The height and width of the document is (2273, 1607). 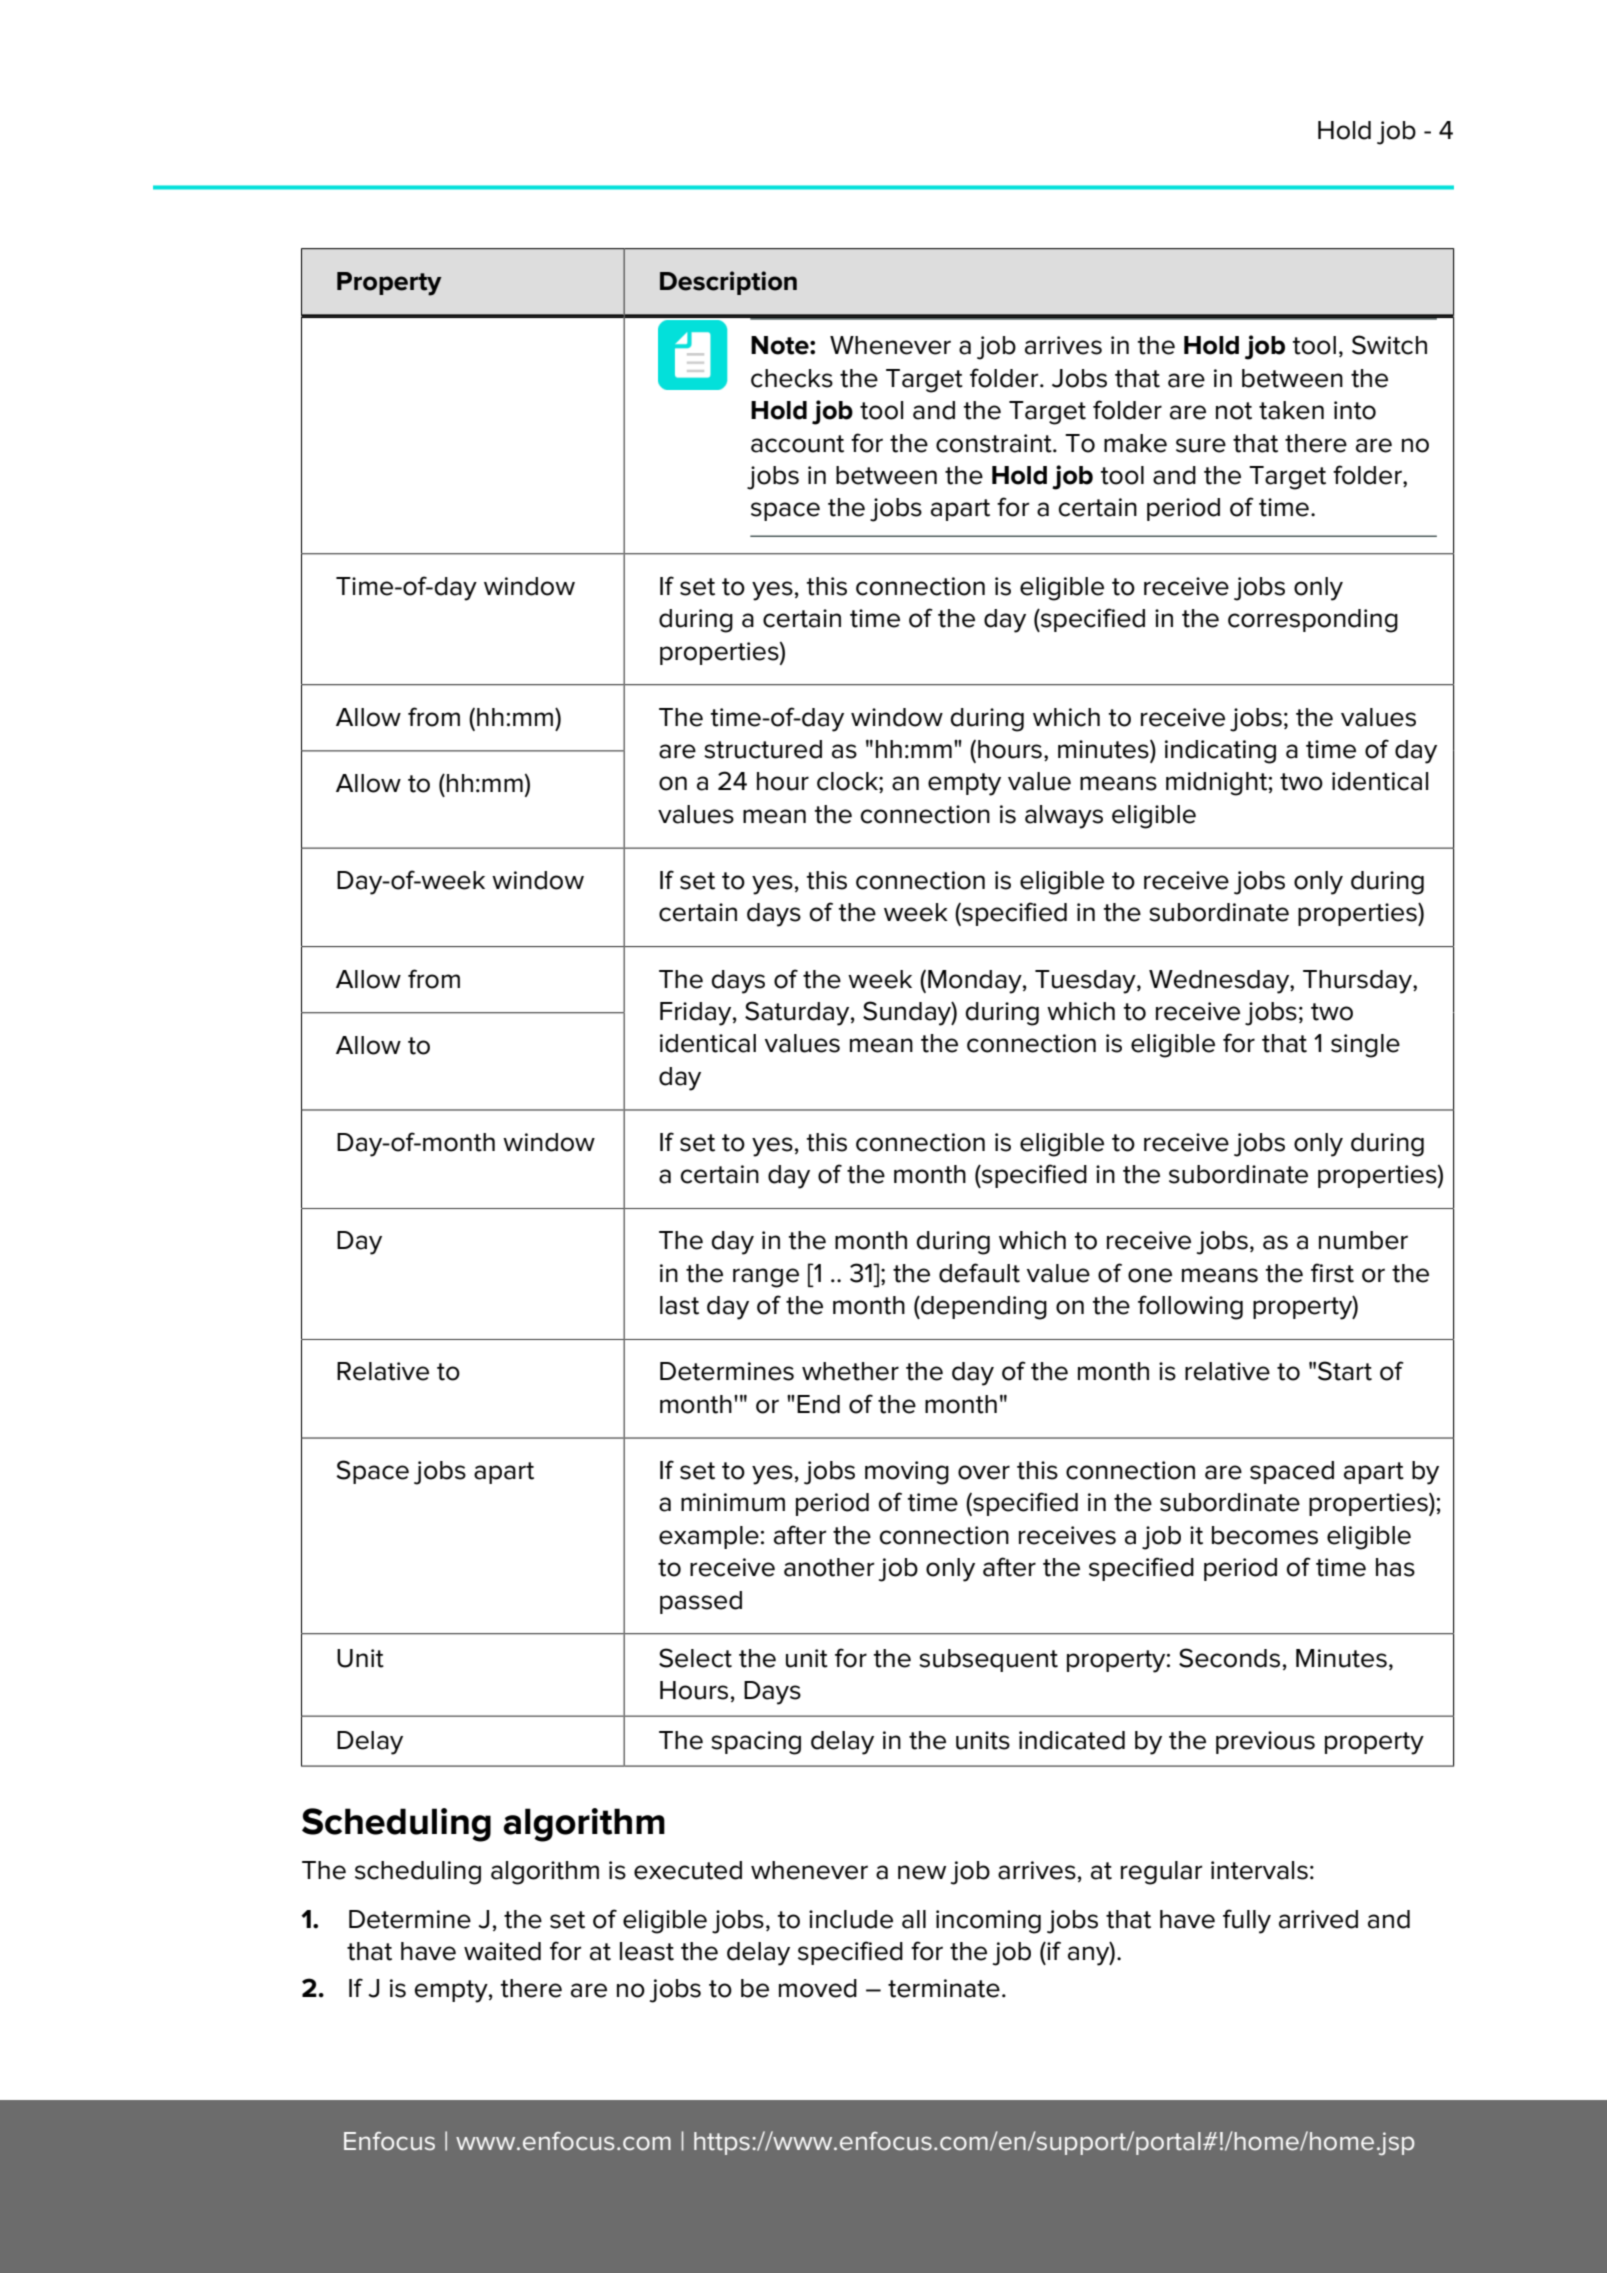 What do you see at coordinates (1291, 410) in the document?
I see `taken` at bounding box center [1291, 410].
